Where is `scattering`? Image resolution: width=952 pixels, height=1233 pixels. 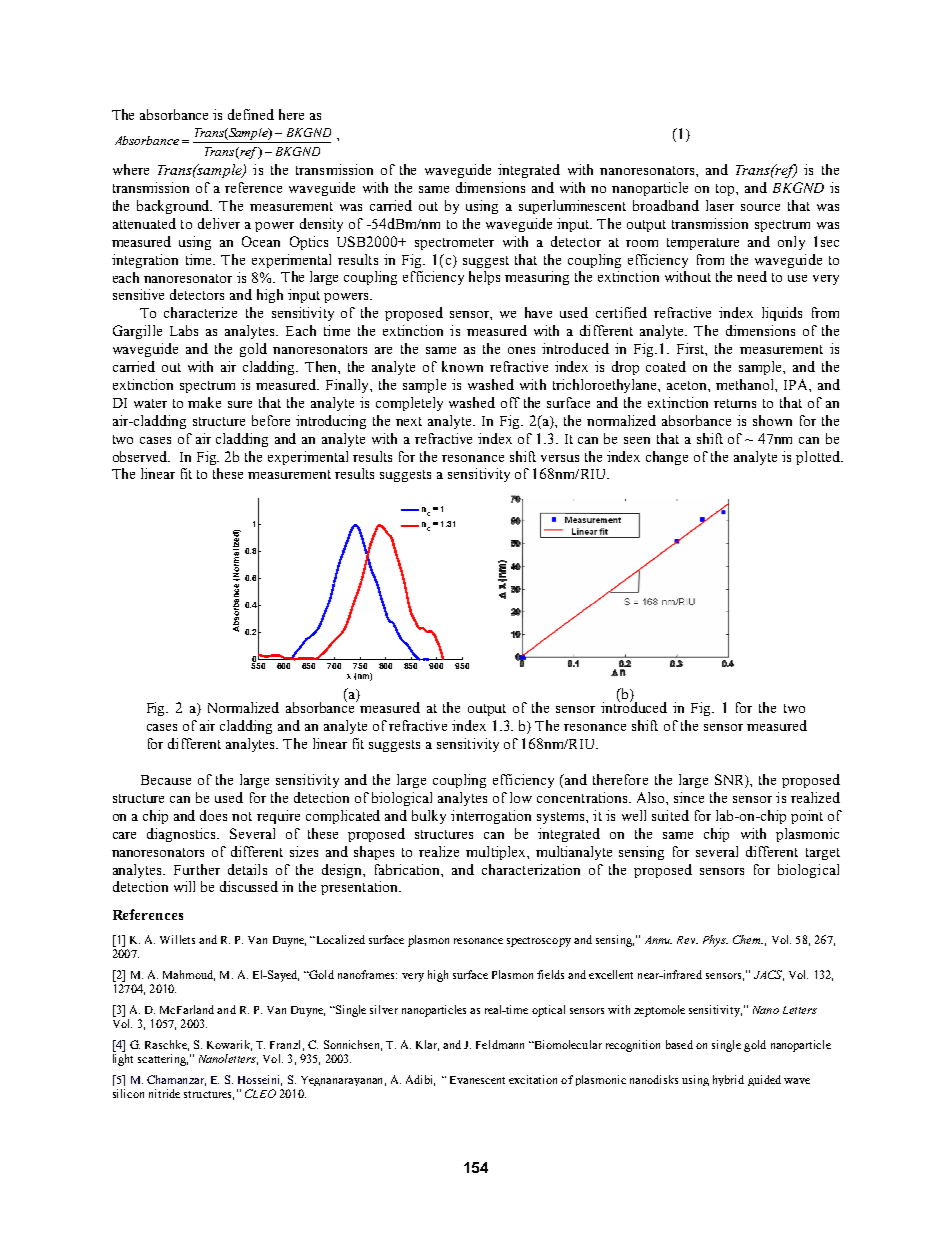
scattering is located at coordinates (163, 1060).
